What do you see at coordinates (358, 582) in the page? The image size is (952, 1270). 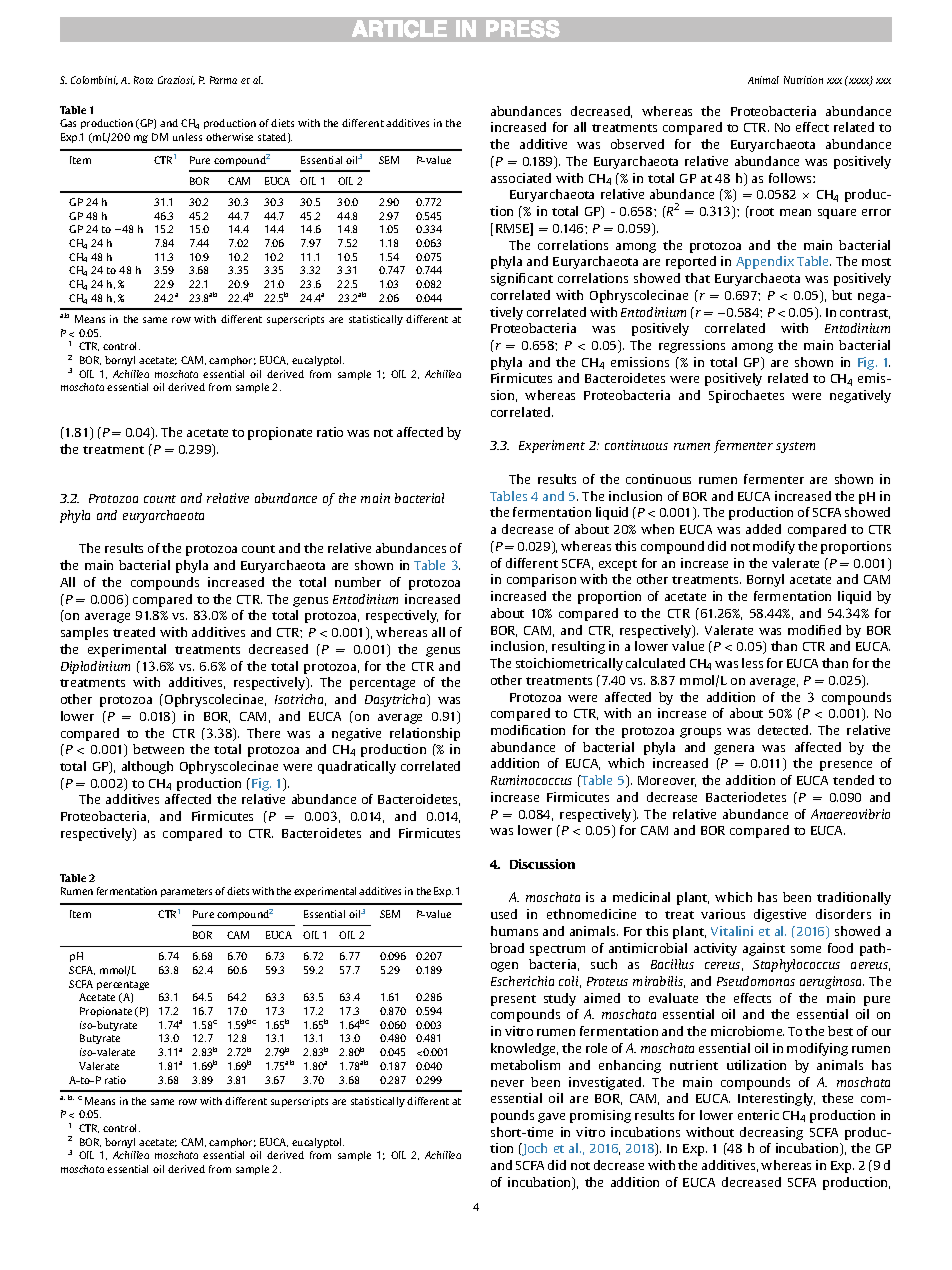 I see `number` at bounding box center [358, 582].
